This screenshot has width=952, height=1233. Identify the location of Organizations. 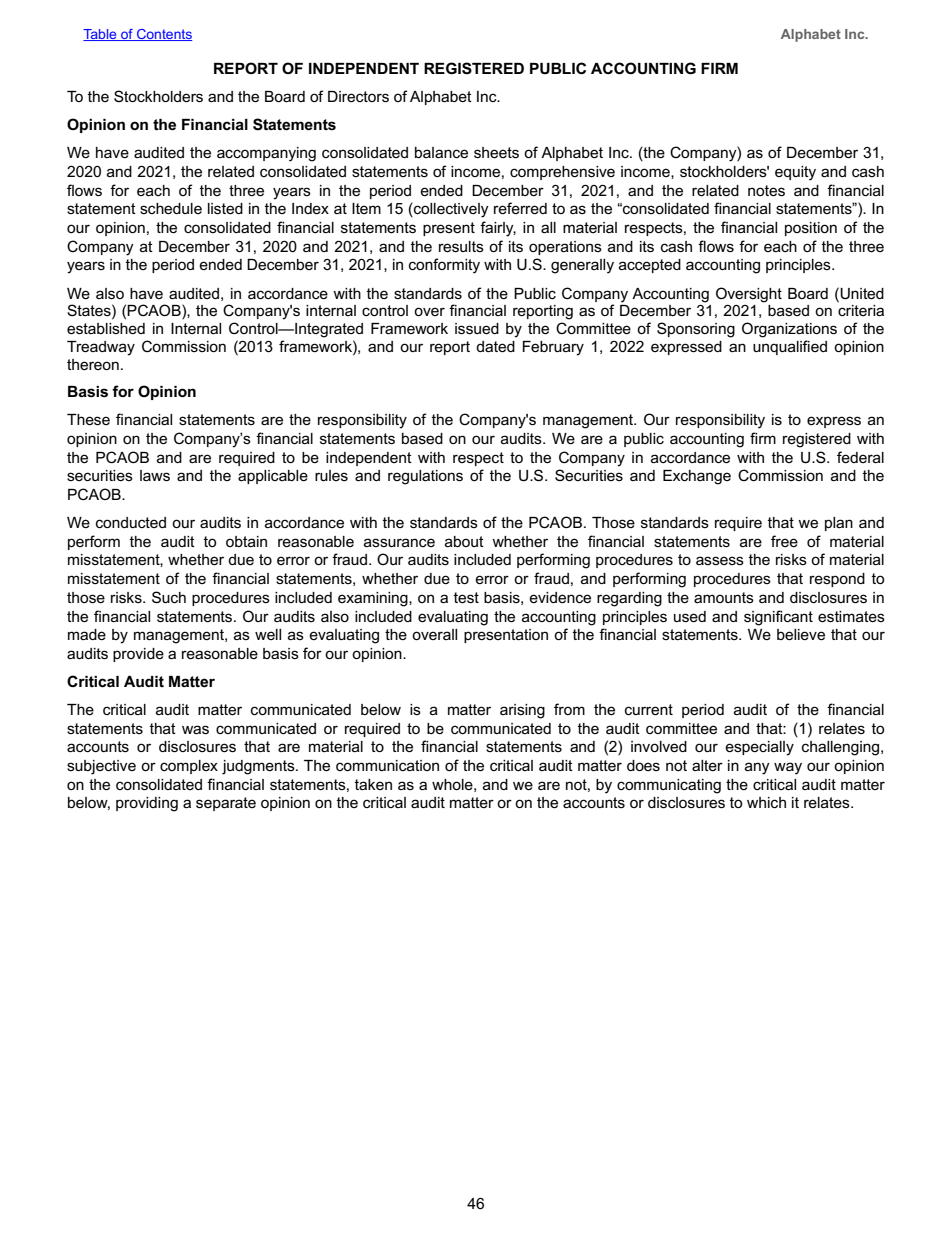
(789, 330).
